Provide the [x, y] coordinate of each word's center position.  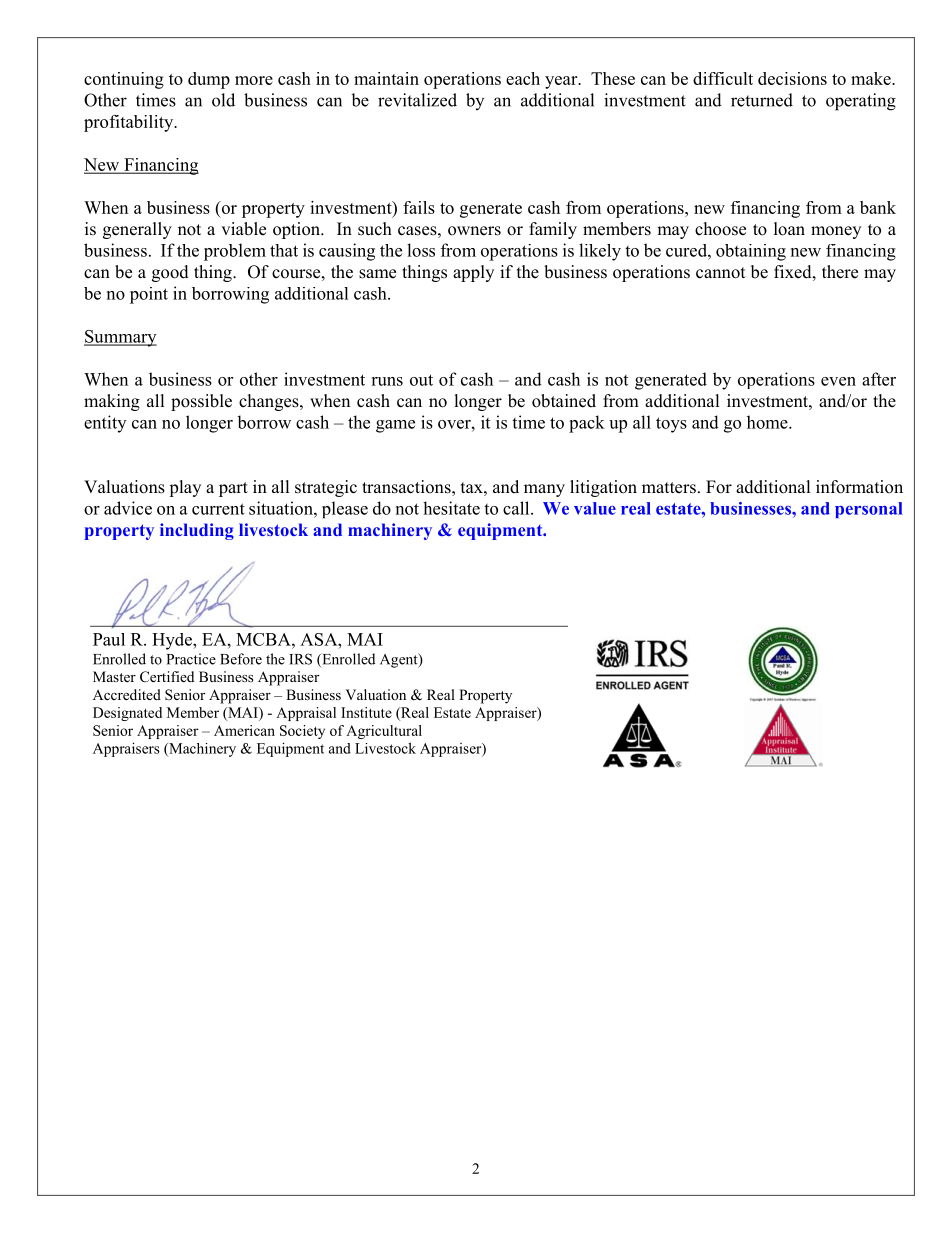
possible [201, 402]
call [517, 508]
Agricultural [384, 732]
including [197, 531]
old [223, 100]
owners [474, 231]
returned [762, 100]
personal [869, 510]
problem [235, 252]
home [768, 422]
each [523, 78]
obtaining [751, 252]
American [244, 730]
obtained [564, 401]
